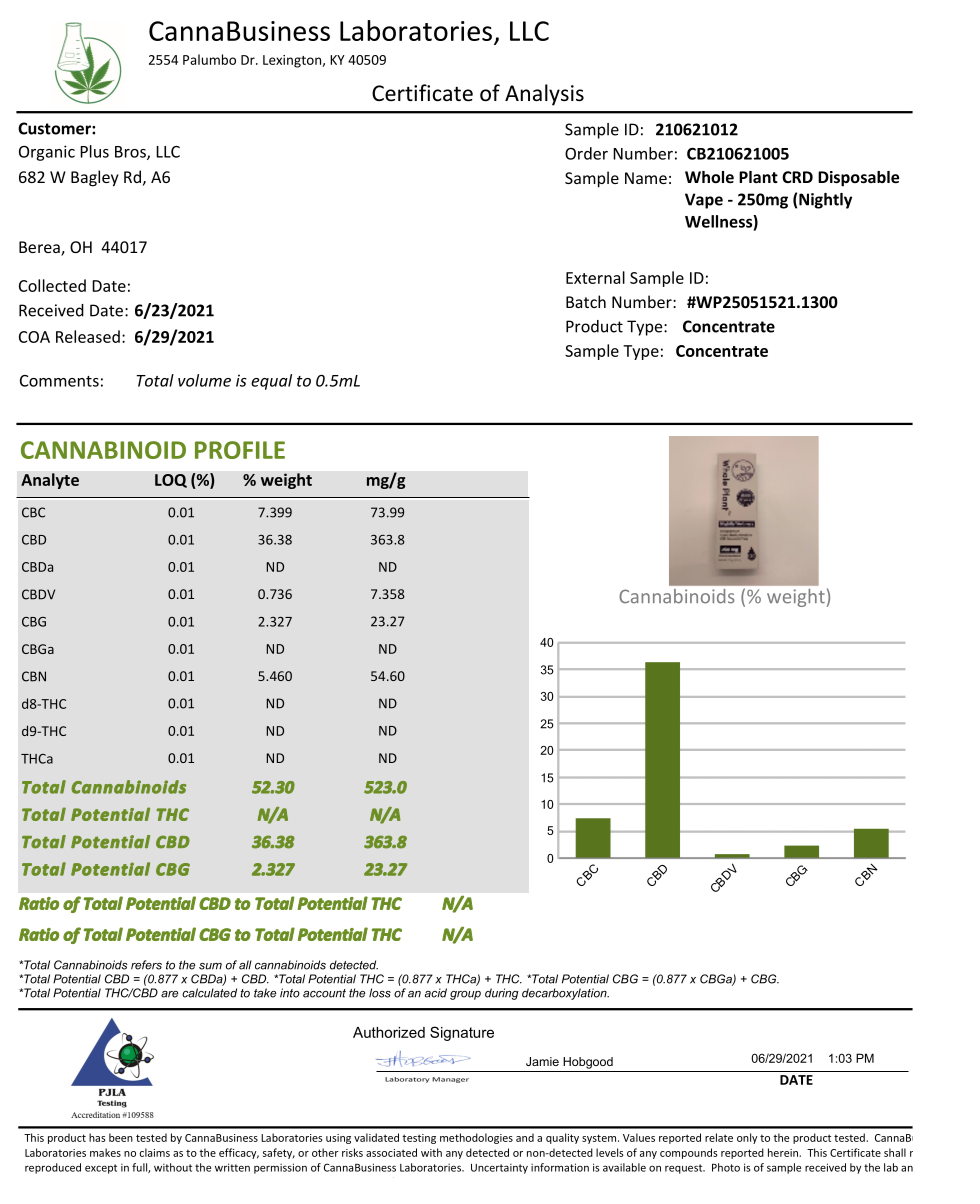 The image size is (980, 1204). I want to click on Bros, so click(131, 153).
